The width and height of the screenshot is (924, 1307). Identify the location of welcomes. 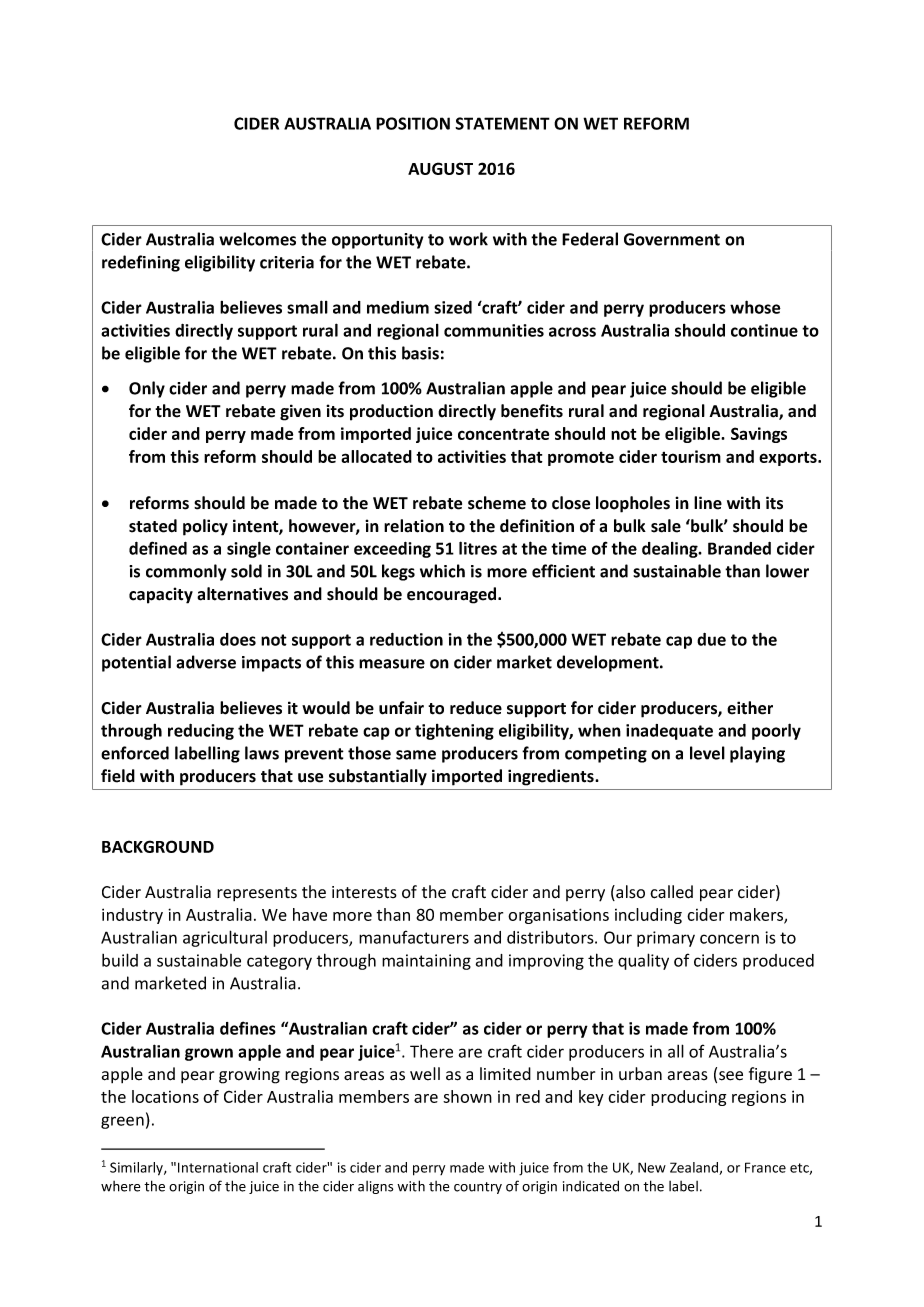
(257, 239).
